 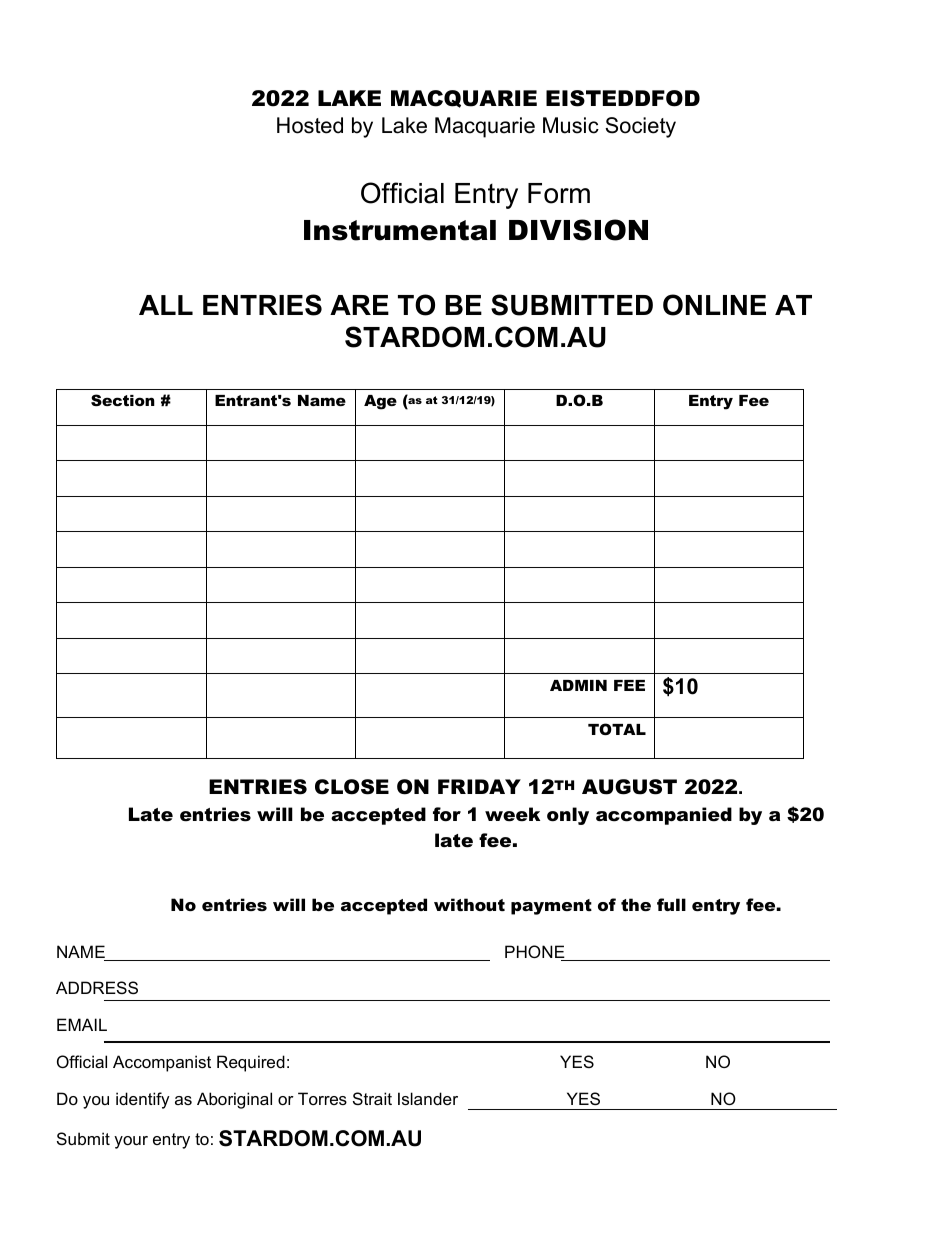 What do you see at coordinates (617, 729) in the image?
I see `TOTAL` at bounding box center [617, 729].
